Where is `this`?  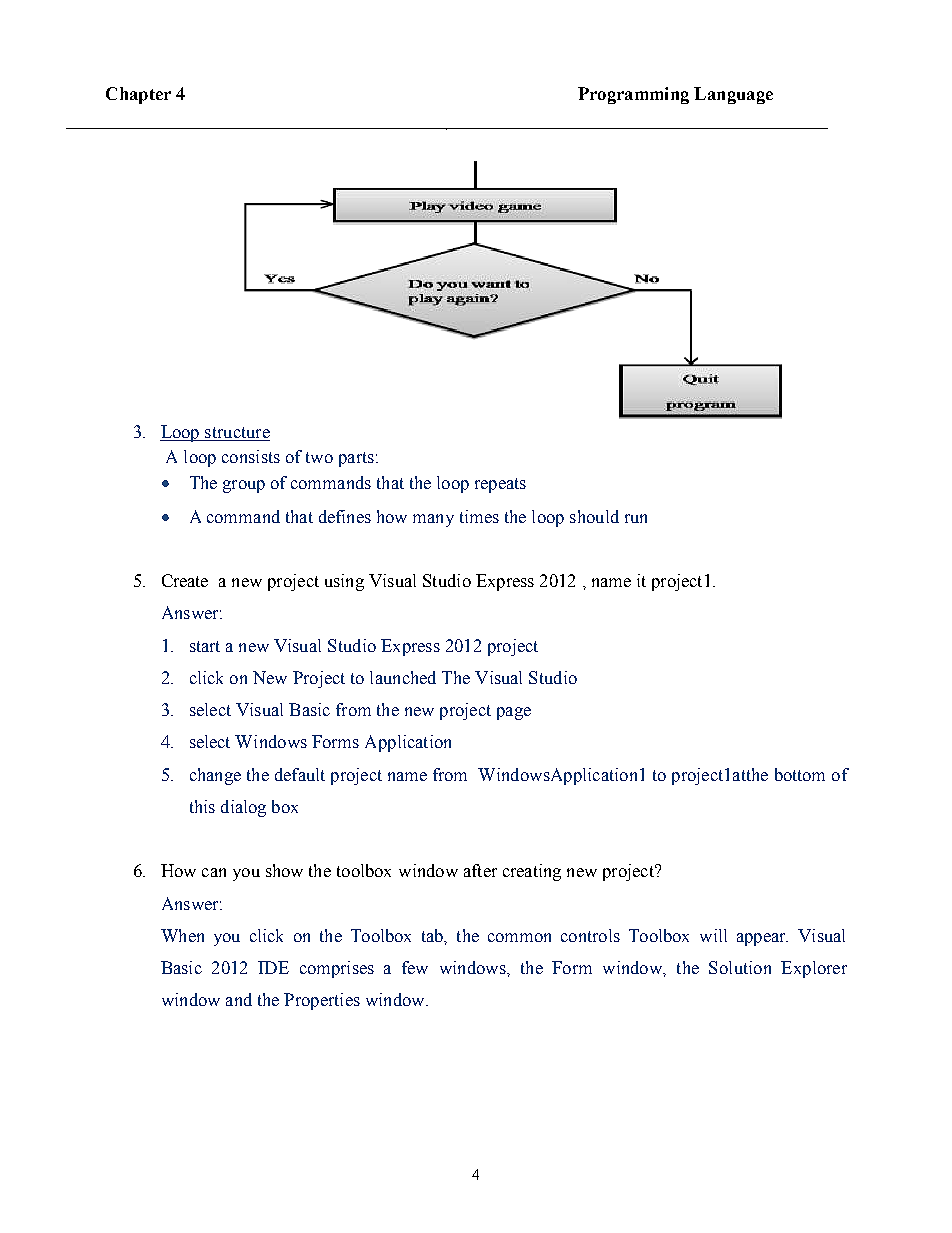 this is located at coordinates (202, 806).
